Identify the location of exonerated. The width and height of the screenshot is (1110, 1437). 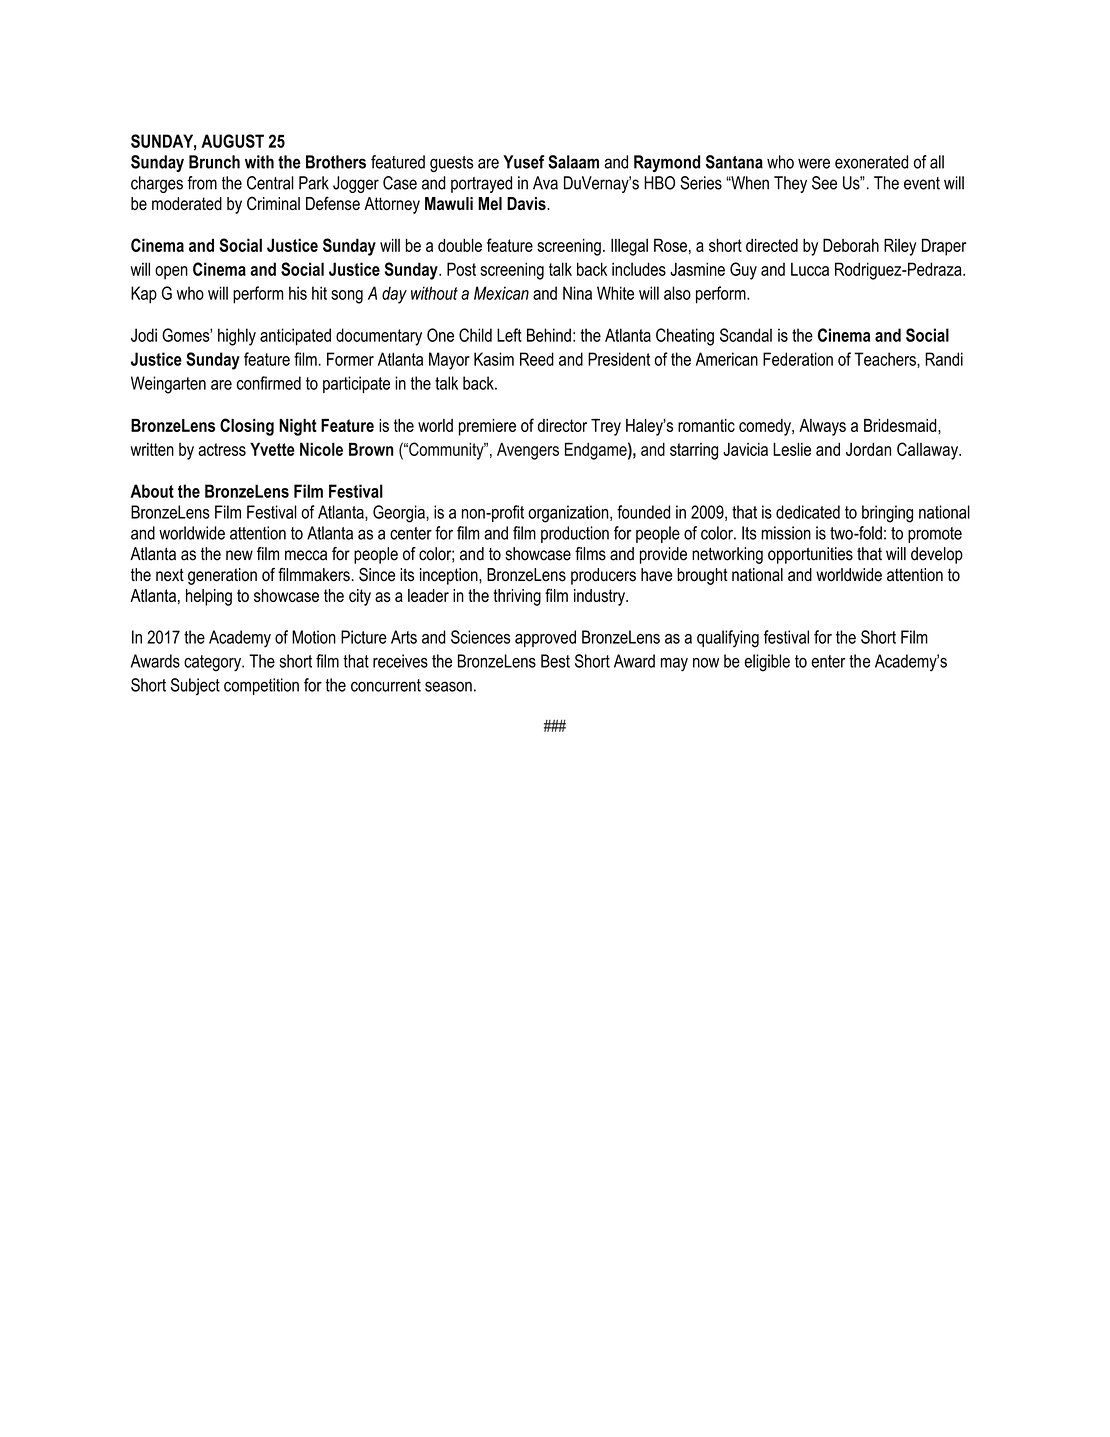
(871, 162).
